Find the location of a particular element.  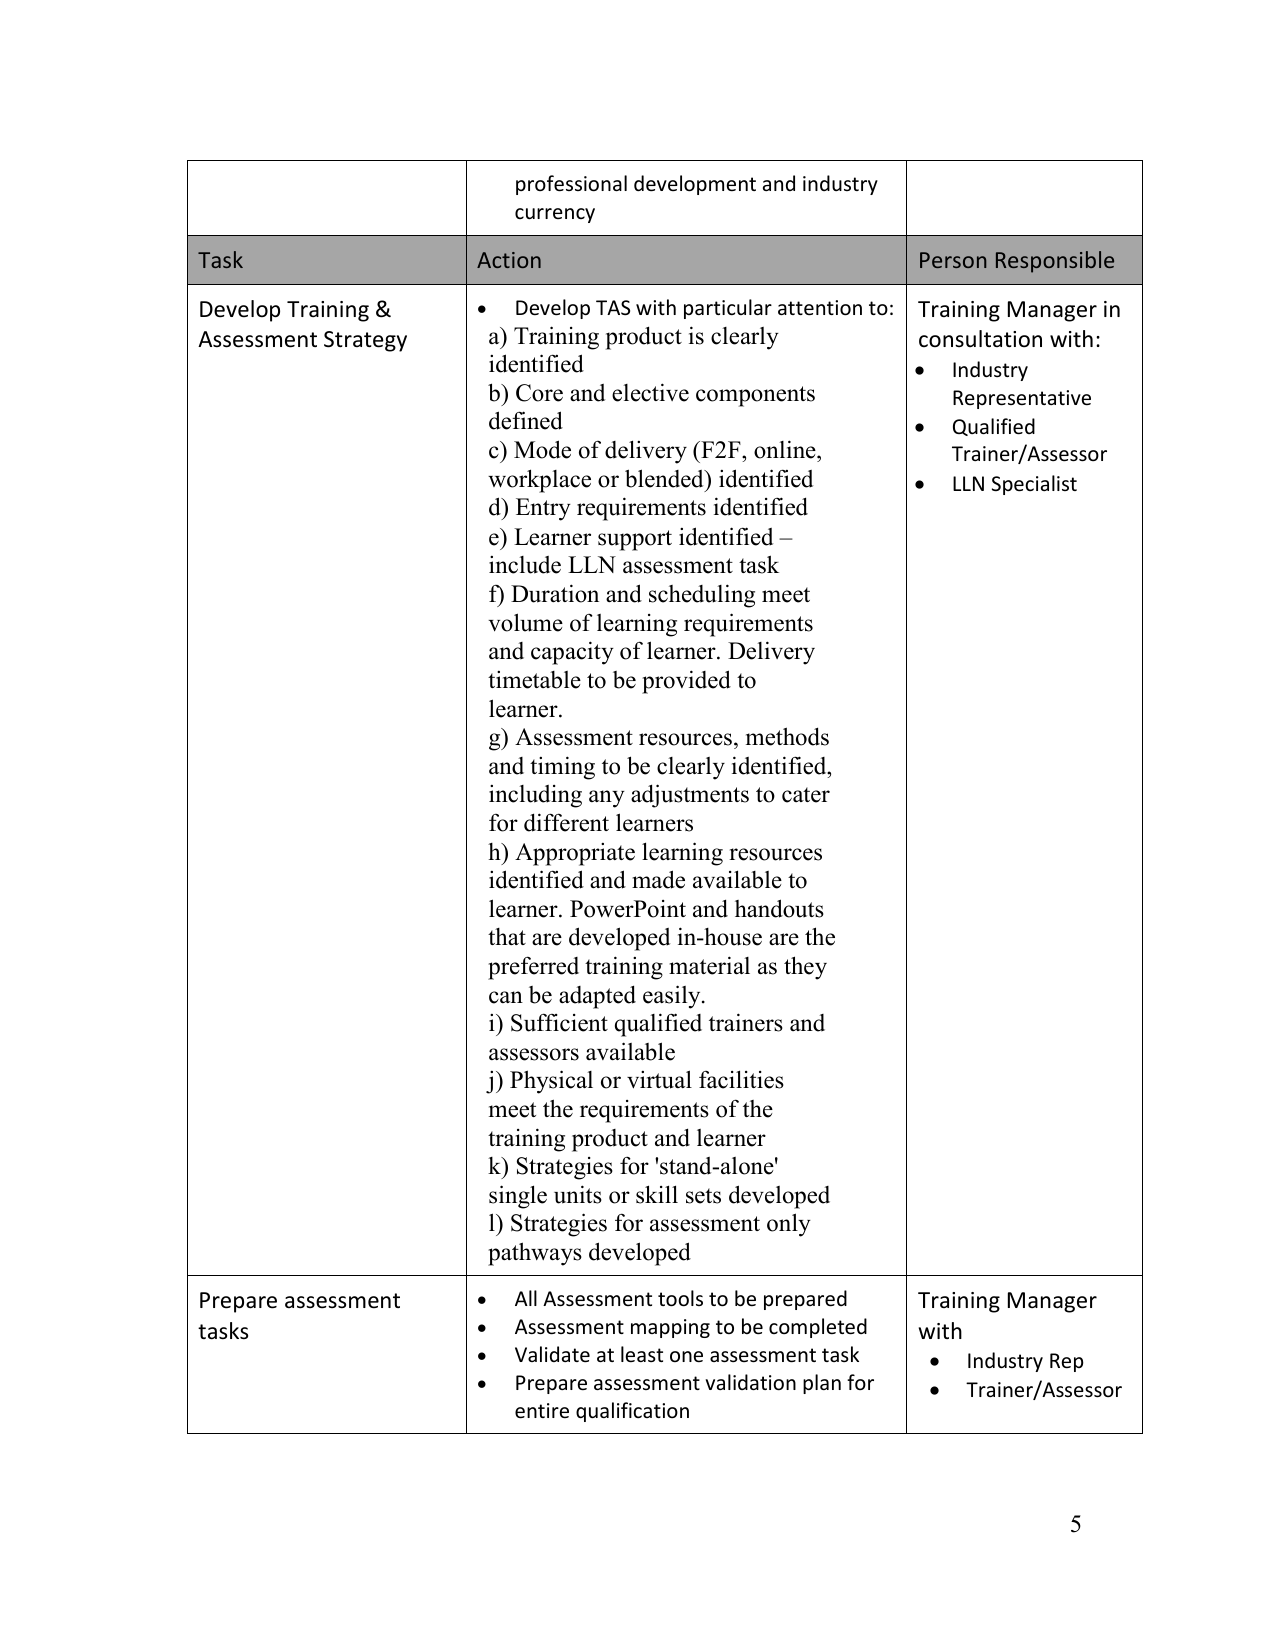

plan is located at coordinates (822, 1384).
